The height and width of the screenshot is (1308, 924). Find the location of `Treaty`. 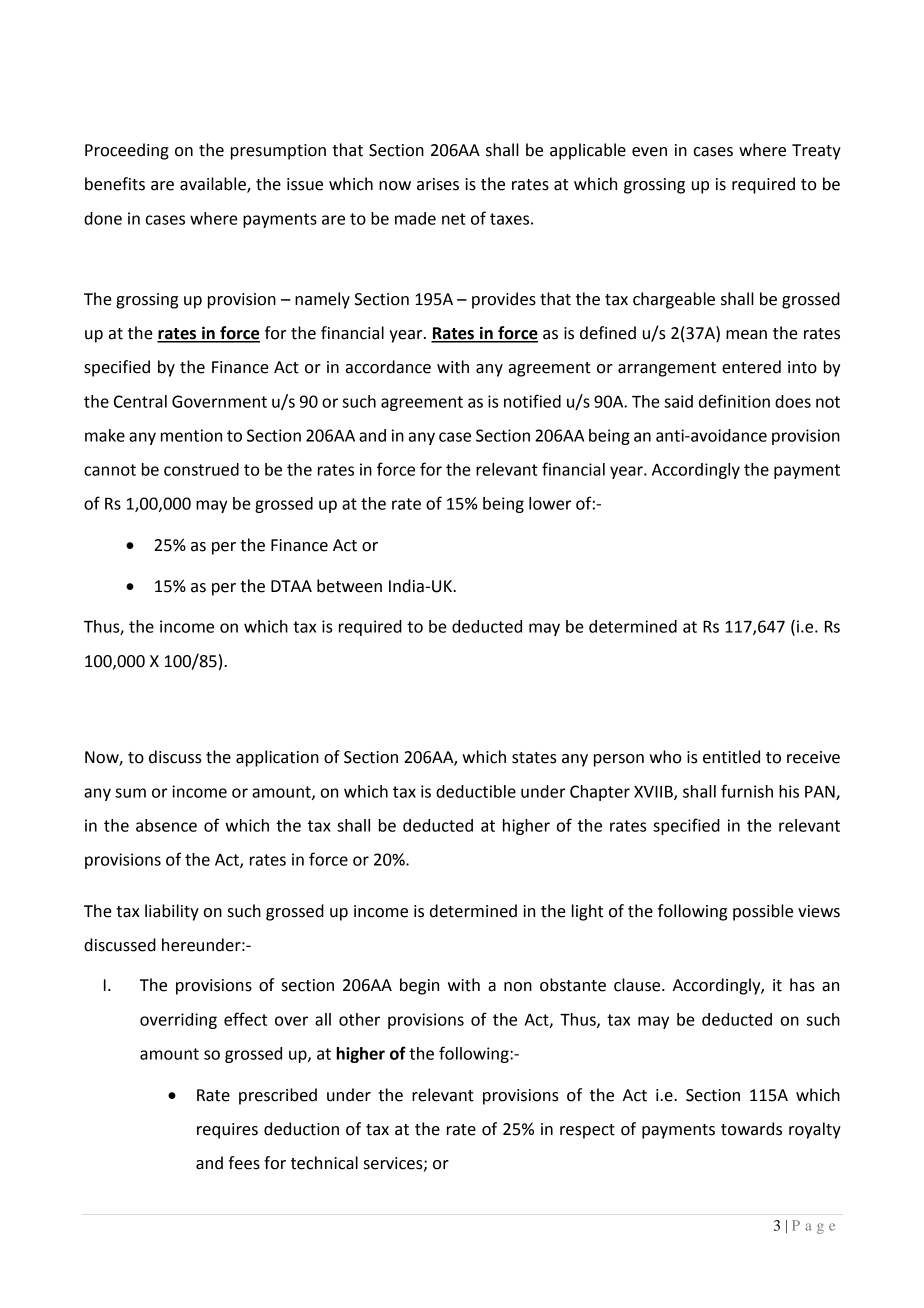

Treaty is located at coordinates (816, 152).
